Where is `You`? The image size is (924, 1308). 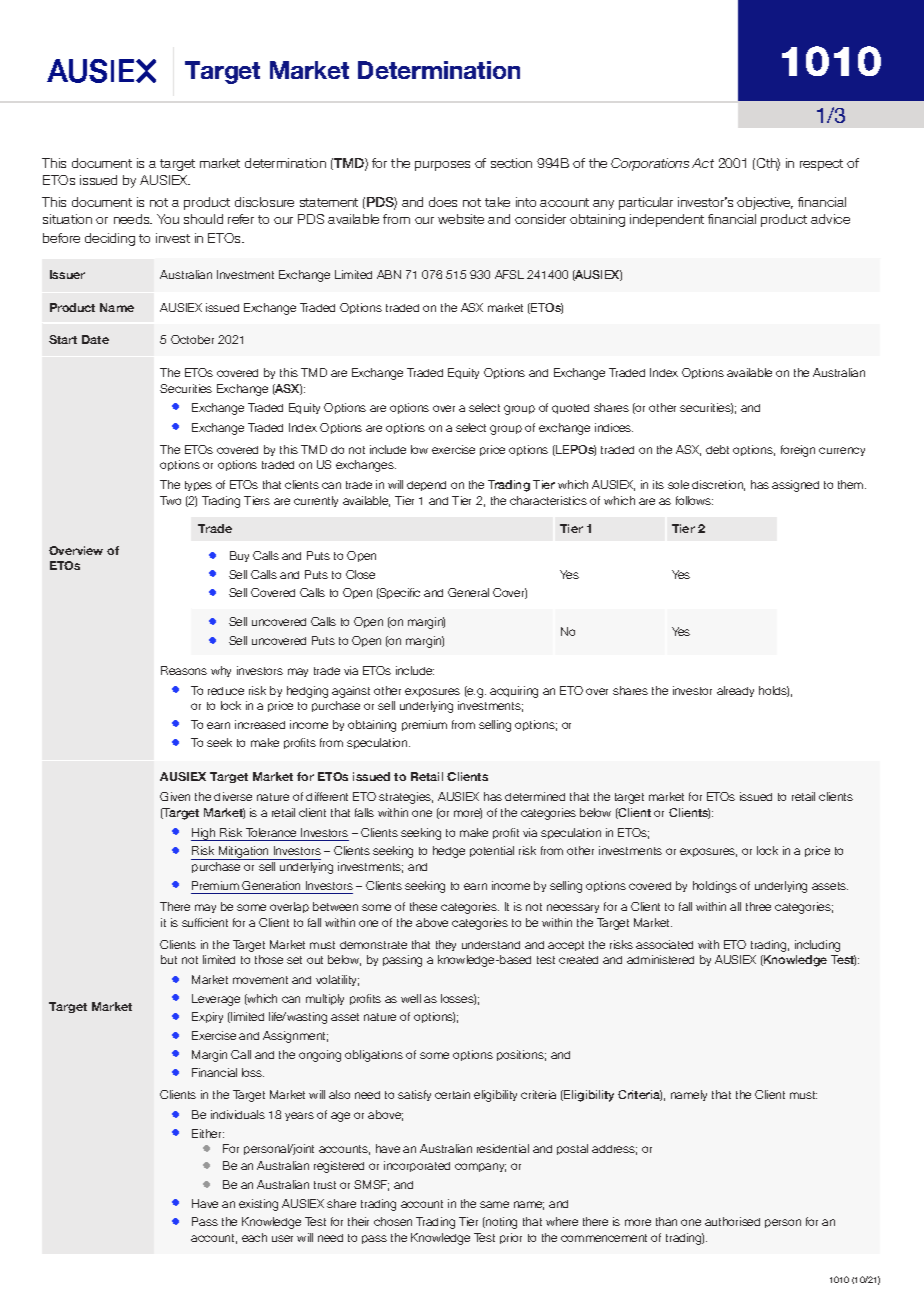 You is located at coordinates (168, 219).
